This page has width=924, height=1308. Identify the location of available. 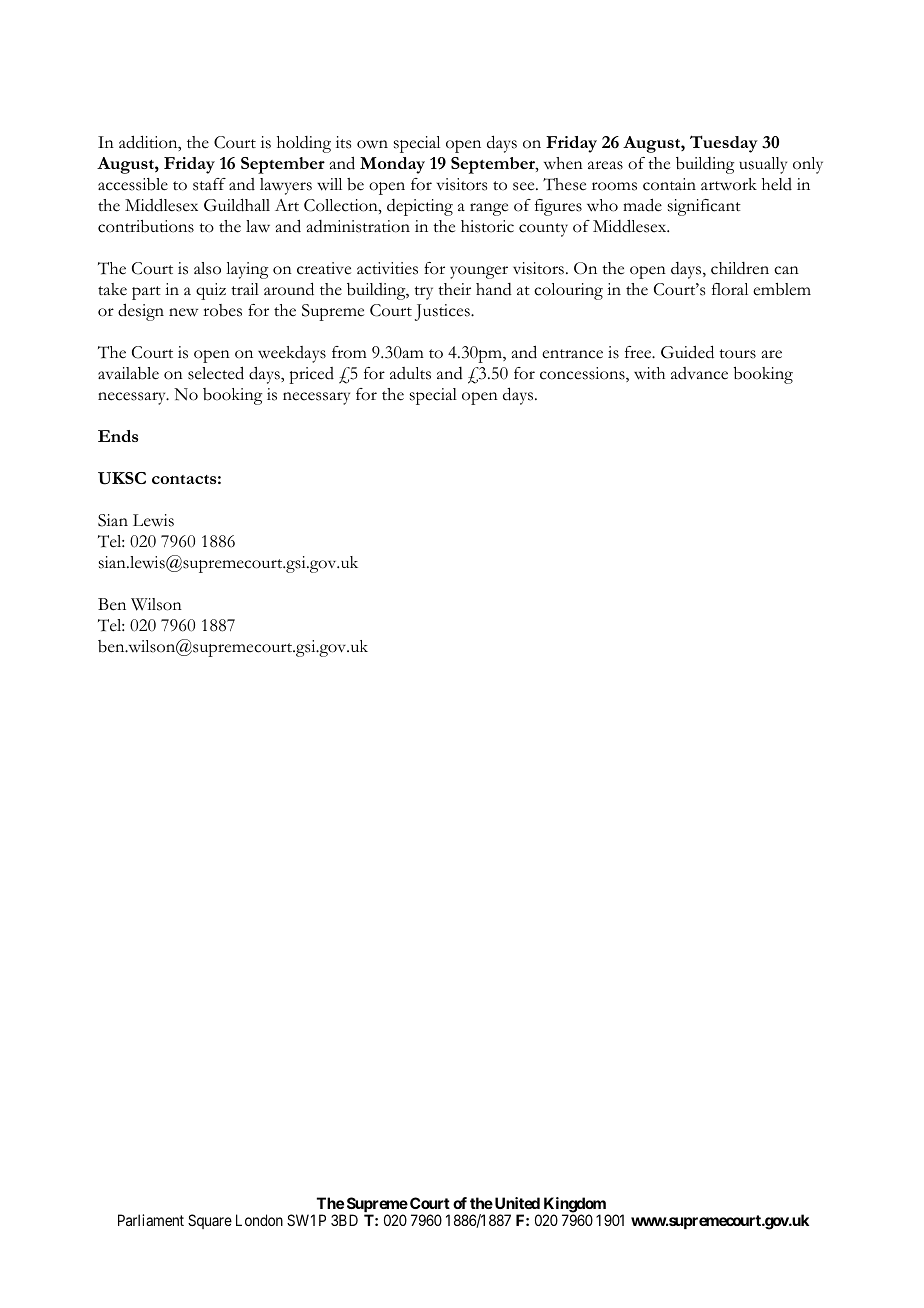
(128, 373).
